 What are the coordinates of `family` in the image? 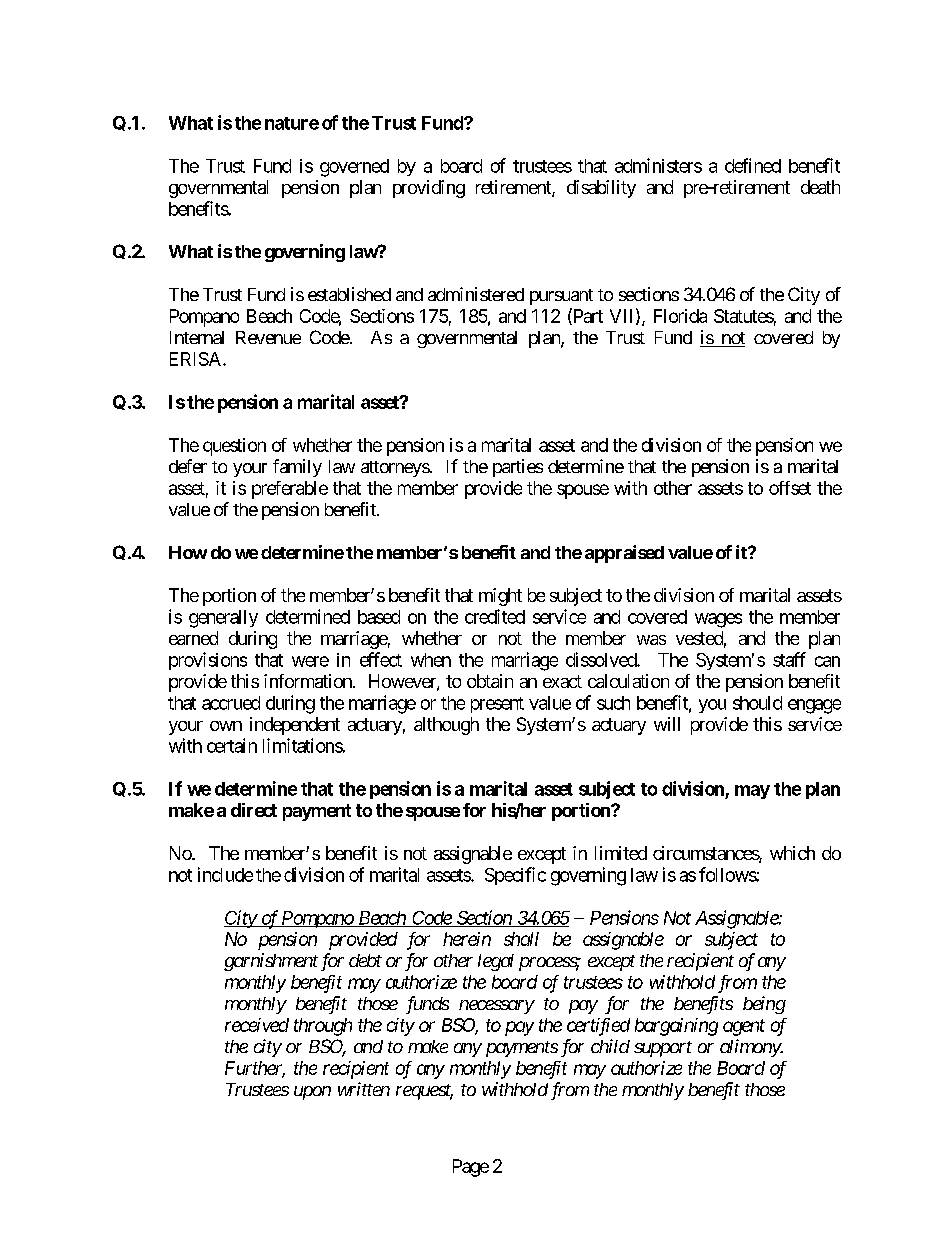 It's located at (297, 468).
